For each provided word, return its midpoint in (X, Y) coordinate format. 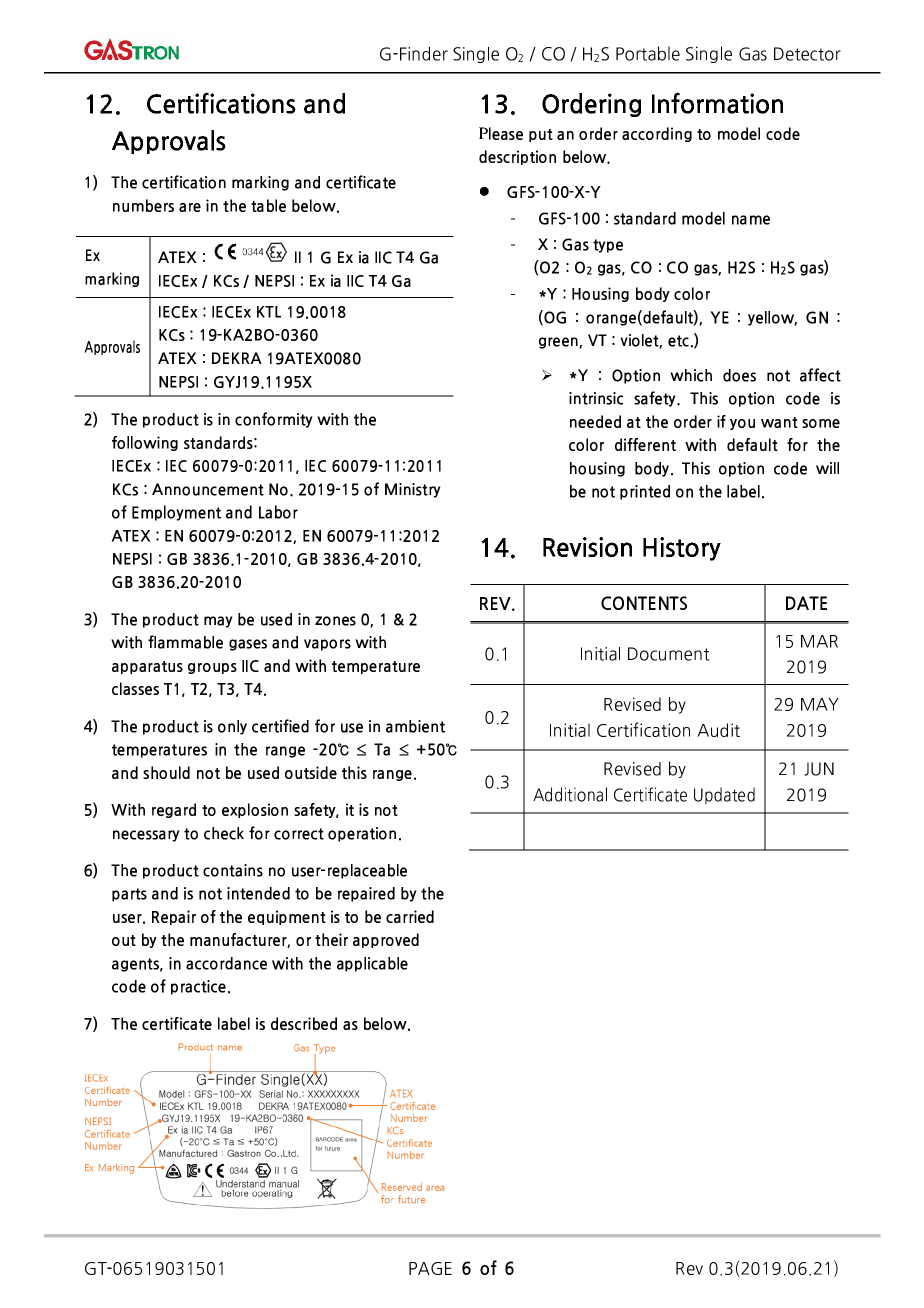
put (541, 135)
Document (669, 654)
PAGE (430, 1268)
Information (717, 103)
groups (212, 668)
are (190, 207)
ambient (415, 726)
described (304, 1023)
